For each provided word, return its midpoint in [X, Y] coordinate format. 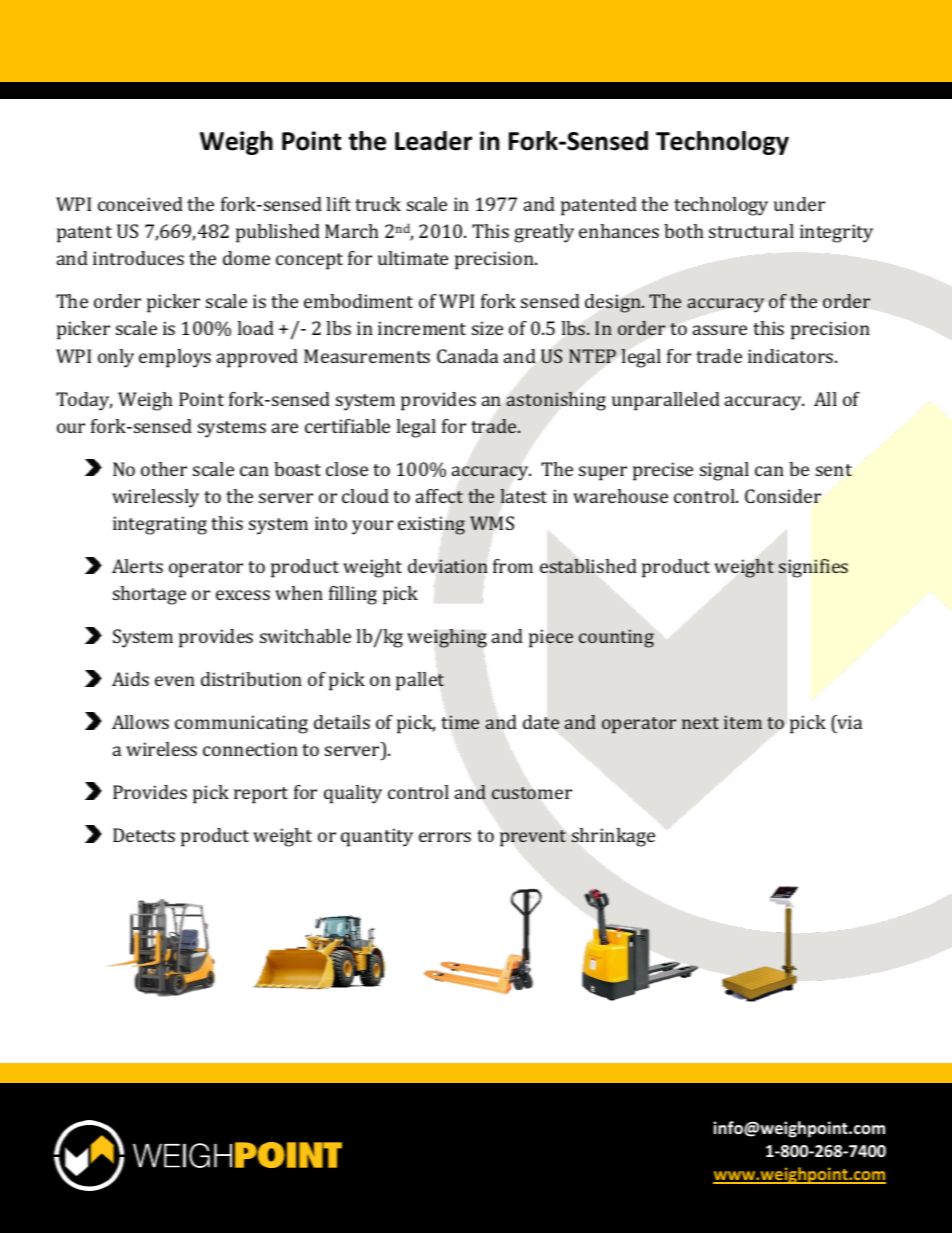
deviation [447, 566]
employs [175, 358]
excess [243, 595]
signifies [813, 568]
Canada [467, 356]
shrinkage [613, 837]
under [799, 204]
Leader [433, 141]
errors [445, 837]
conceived [140, 204]
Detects [144, 835]
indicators [792, 356]
